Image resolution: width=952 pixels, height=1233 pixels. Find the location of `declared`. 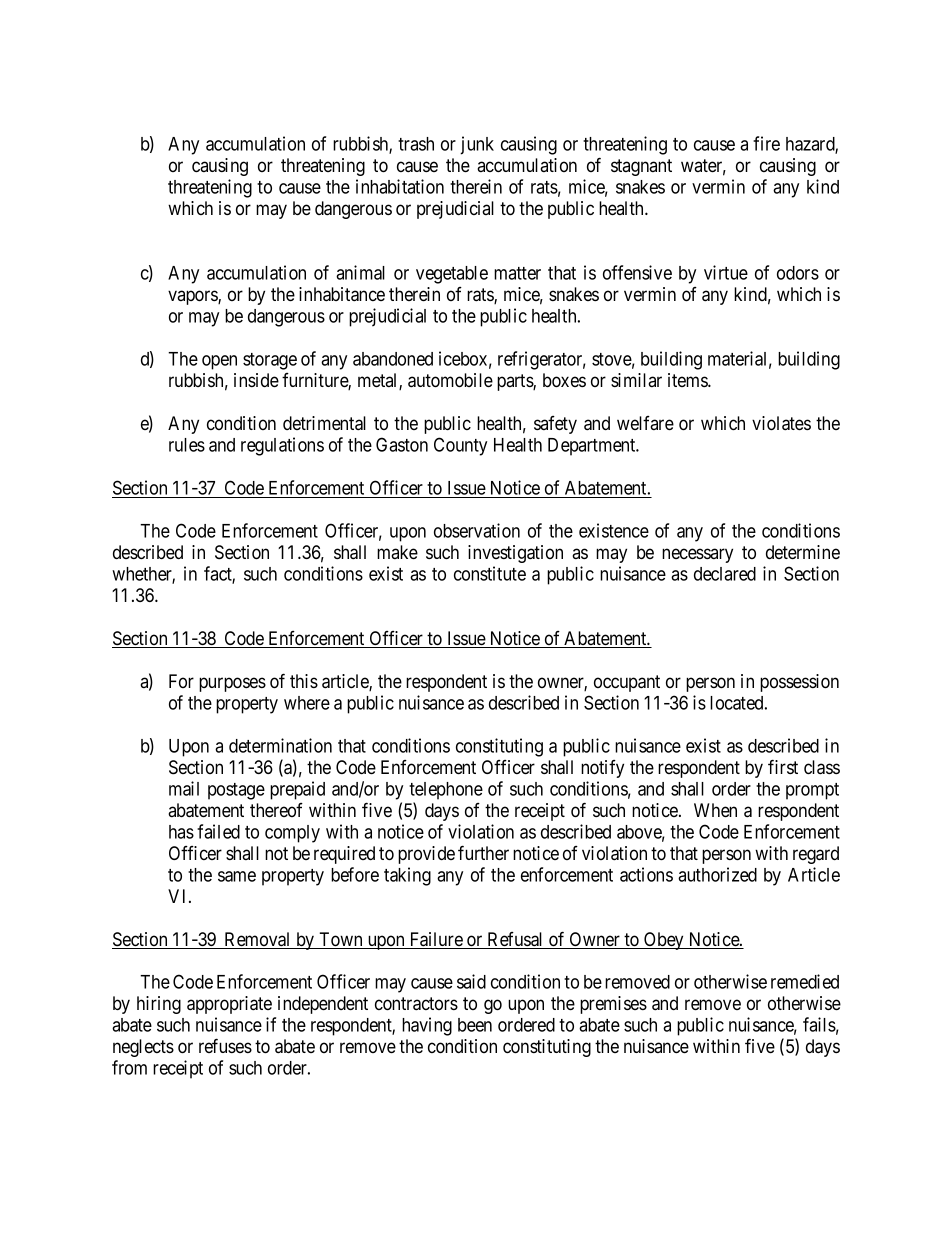

declared is located at coordinates (725, 574).
